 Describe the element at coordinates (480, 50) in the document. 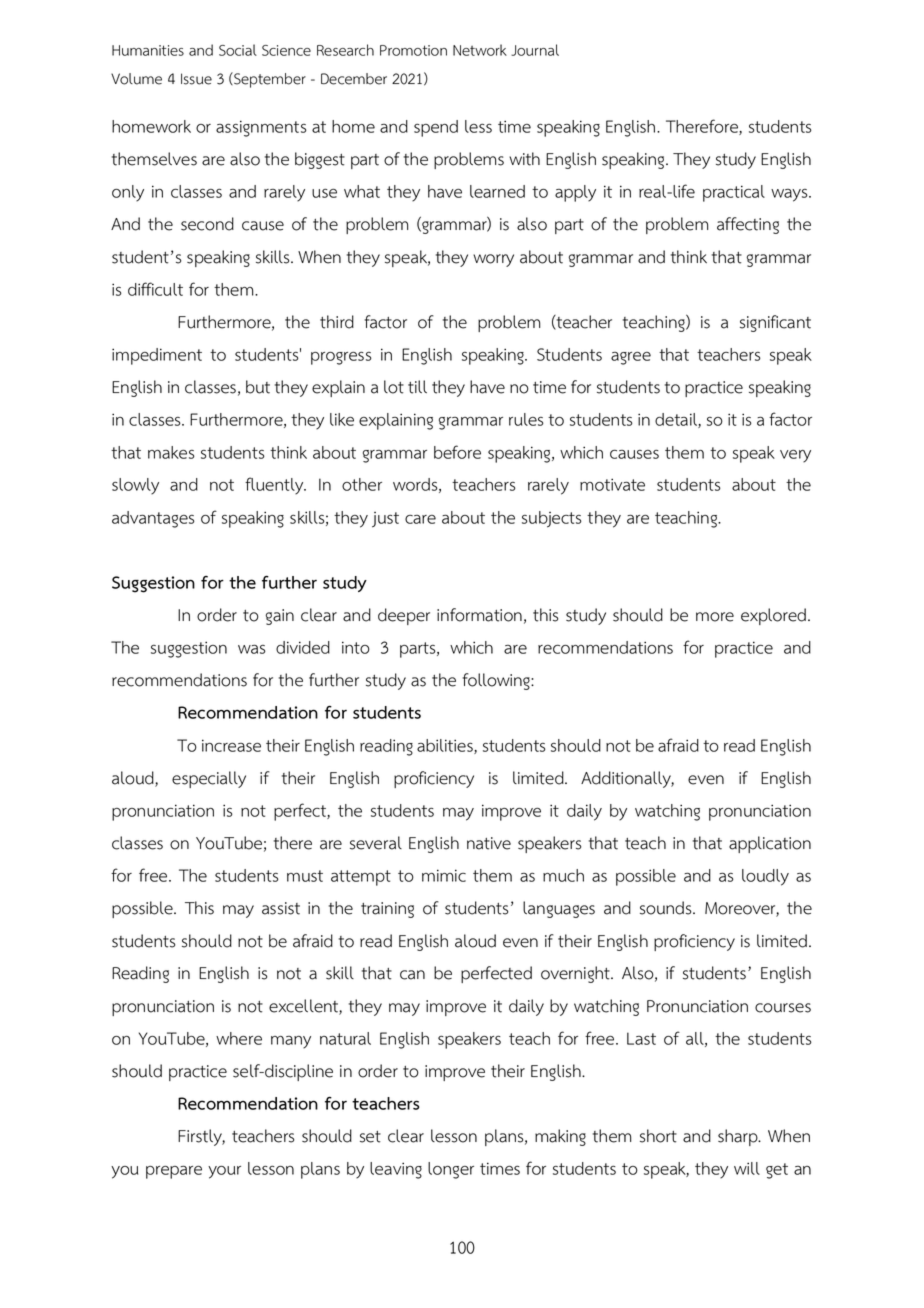

I see `Network` at that location.
